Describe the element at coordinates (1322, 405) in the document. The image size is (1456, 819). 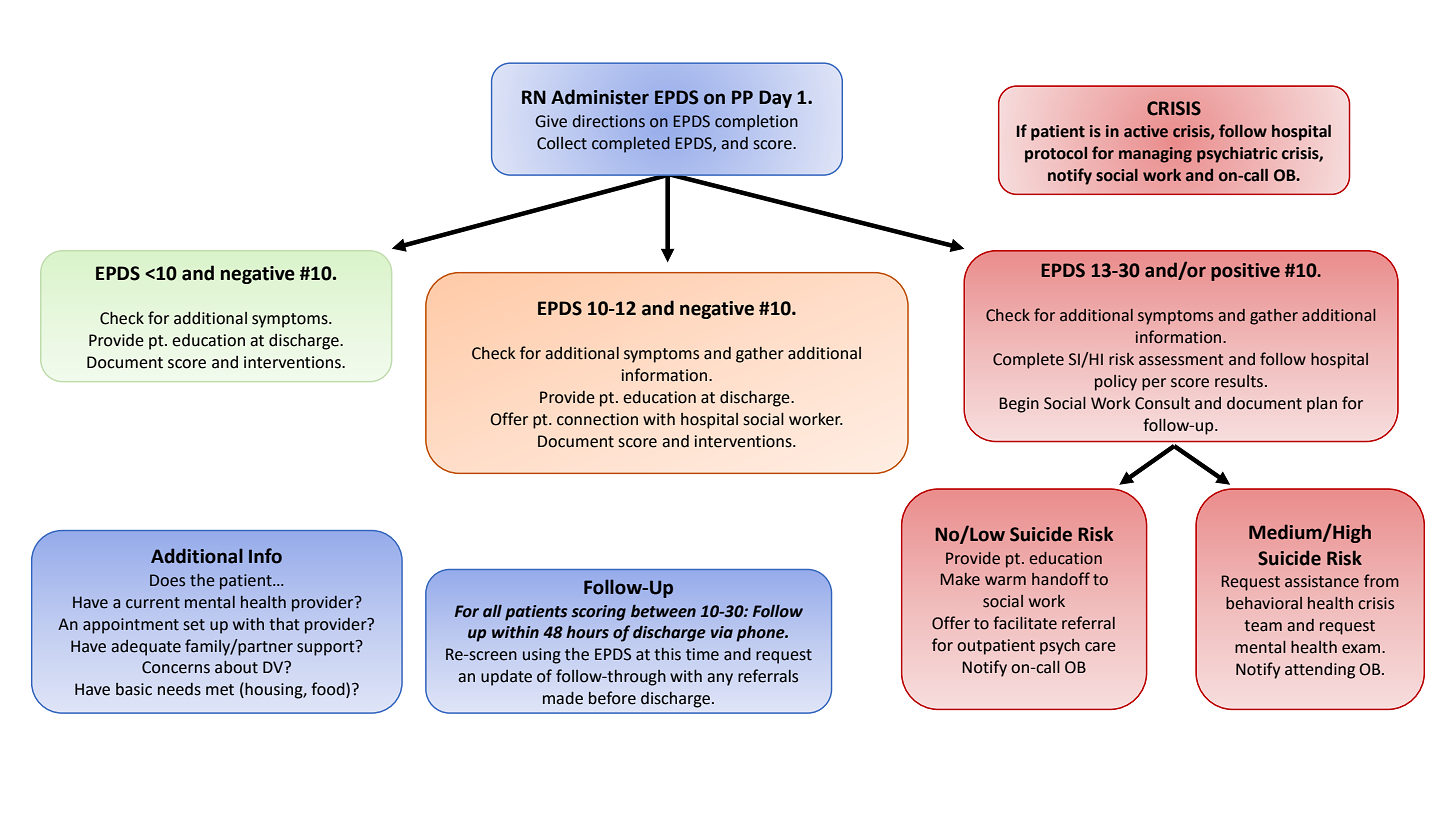
I see `plan` at that location.
